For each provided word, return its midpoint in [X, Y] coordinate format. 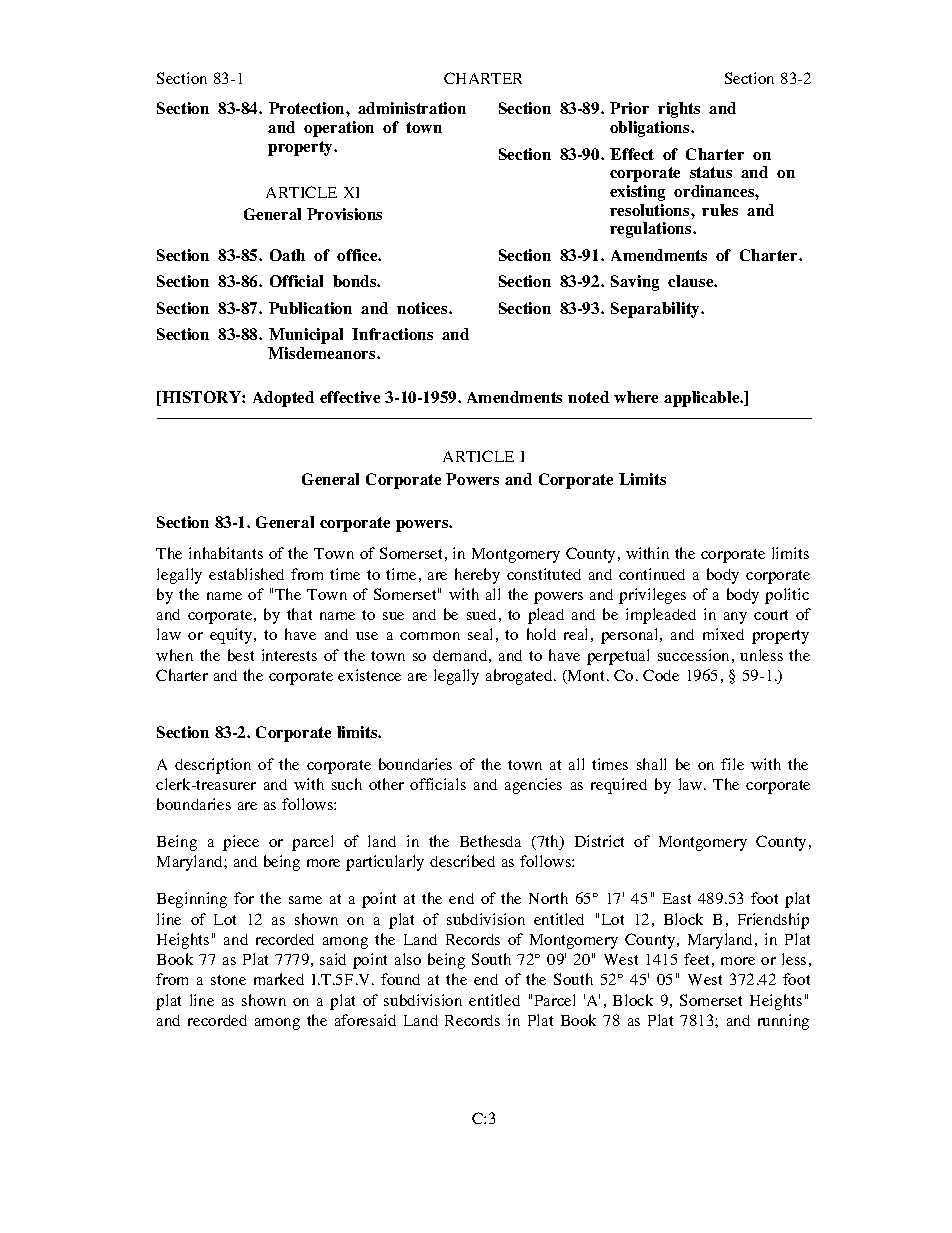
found [400, 979]
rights [679, 110]
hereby [477, 576]
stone [228, 980]
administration [412, 108]
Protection [308, 108]
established [246, 574]
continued [652, 574]
